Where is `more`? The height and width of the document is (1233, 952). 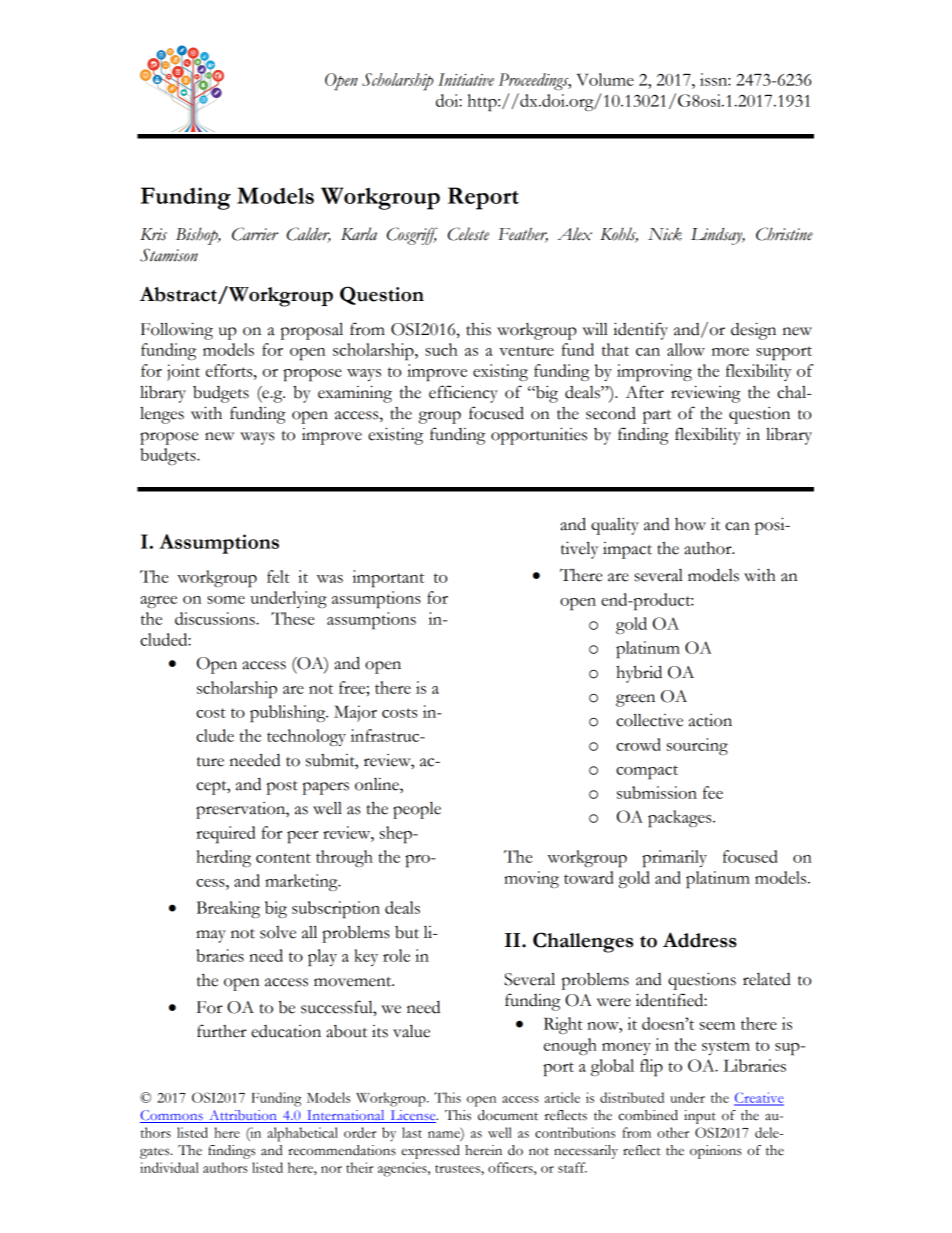
more is located at coordinates (730, 352).
